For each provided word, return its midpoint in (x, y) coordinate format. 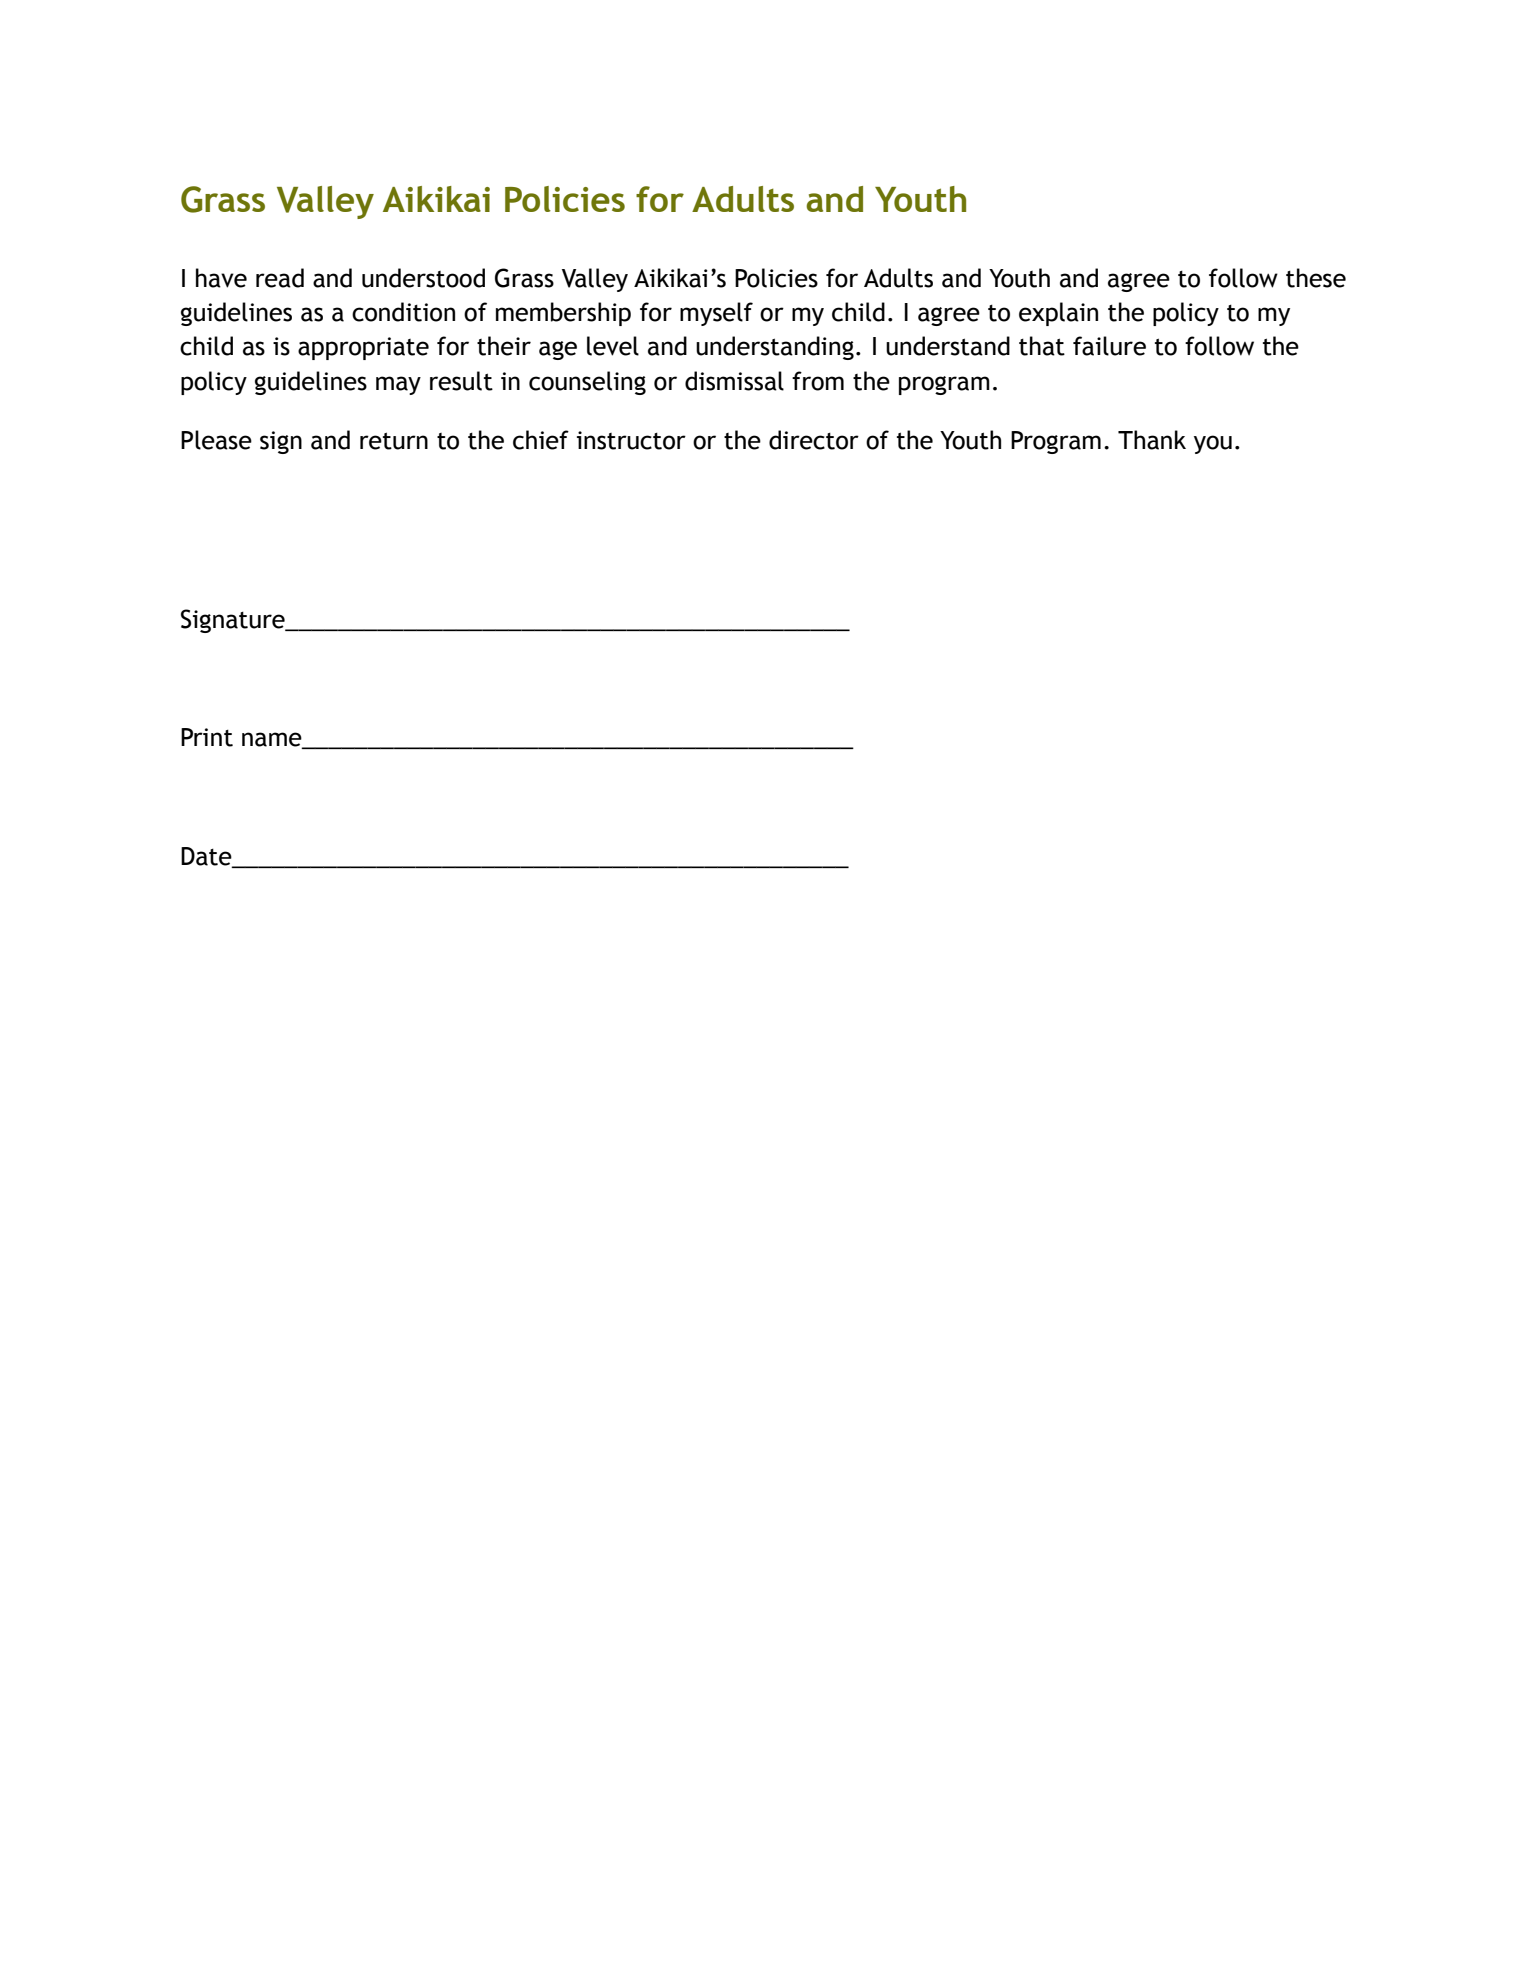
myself (716, 314)
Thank (1152, 440)
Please (216, 440)
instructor (631, 440)
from (818, 381)
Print (207, 737)
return (394, 441)
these (1316, 278)
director (814, 440)
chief (541, 440)
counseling (587, 383)
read (280, 278)
